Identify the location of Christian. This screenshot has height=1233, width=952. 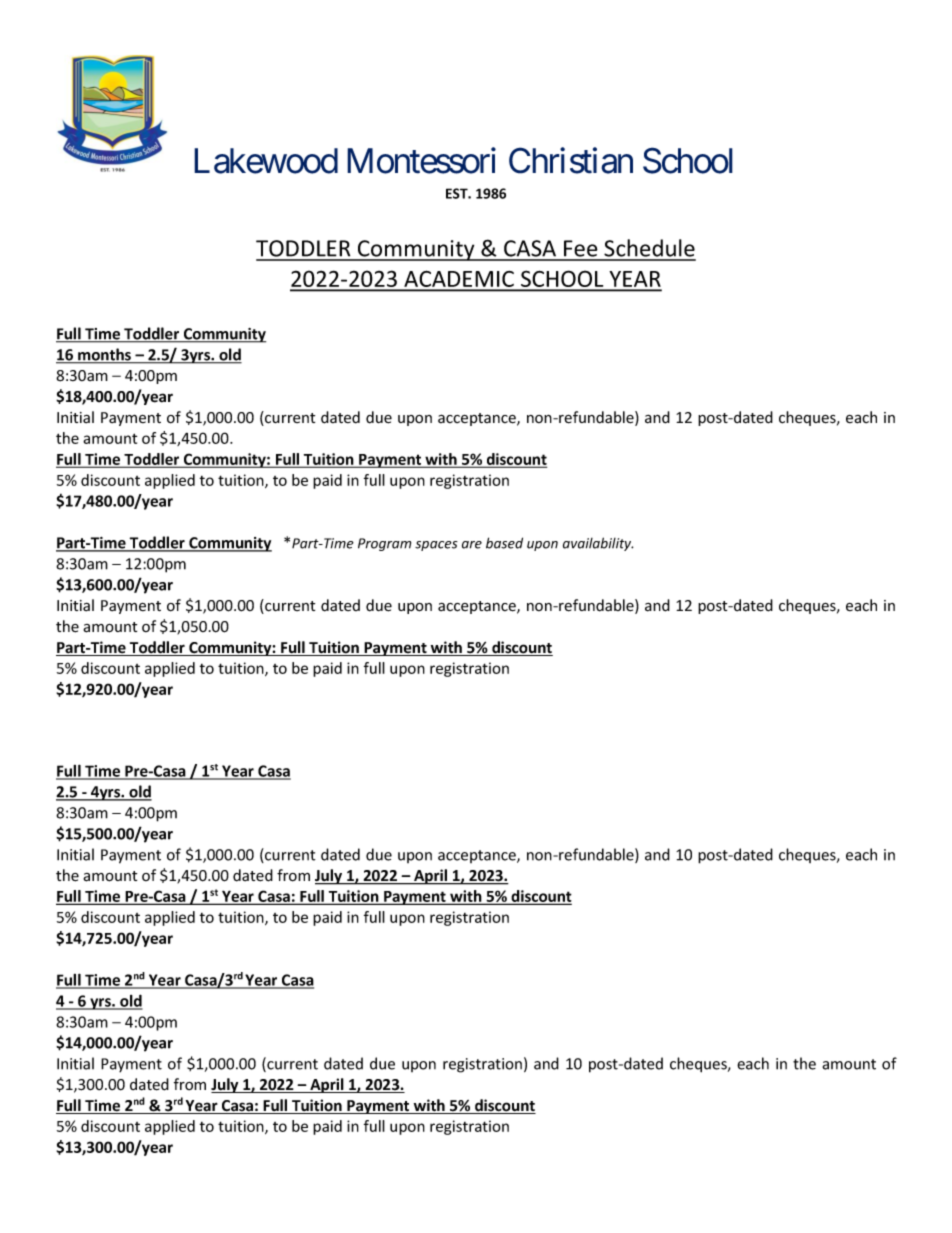
(571, 160).
